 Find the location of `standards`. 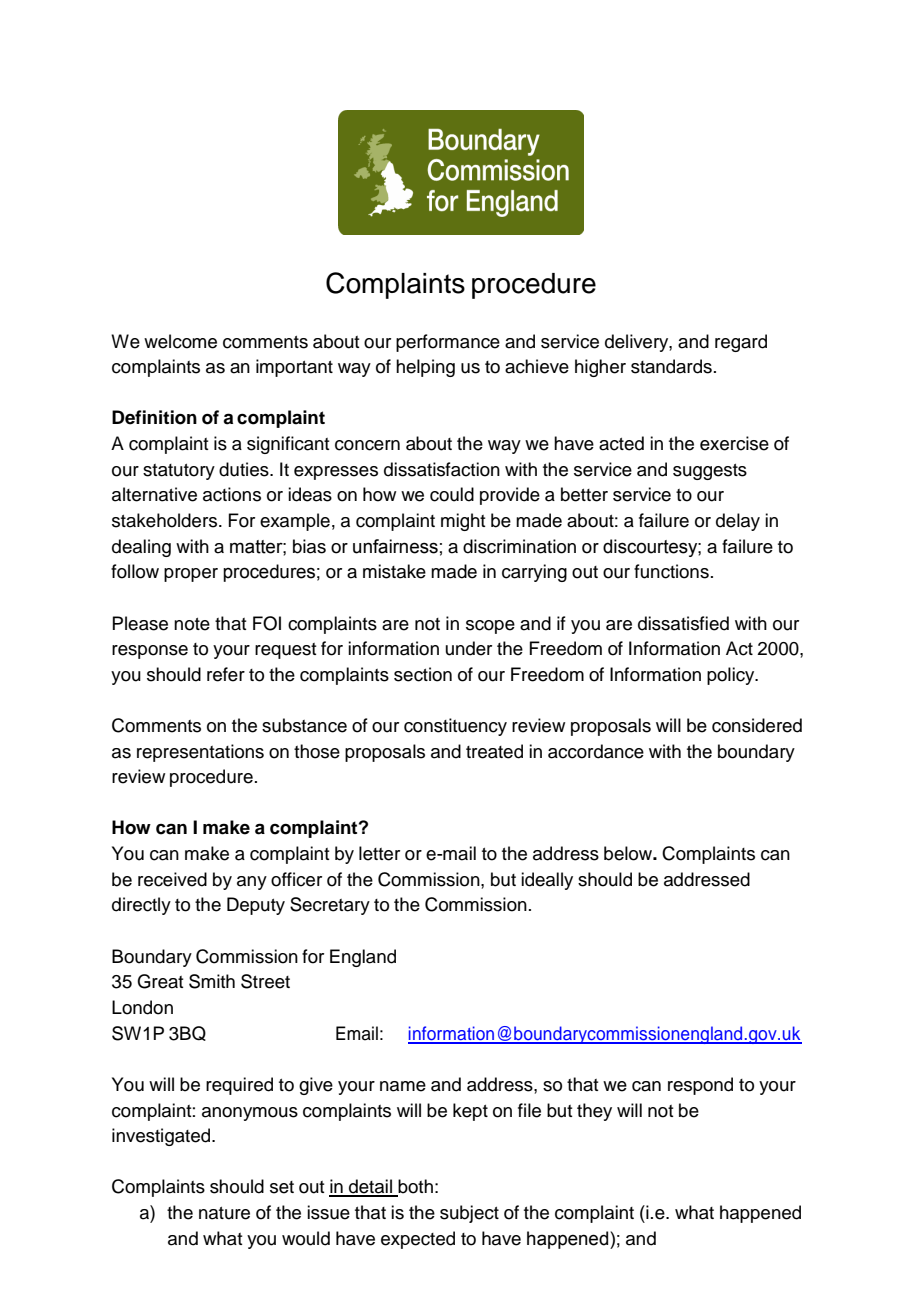

standards is located at coordinates (671, 366).
